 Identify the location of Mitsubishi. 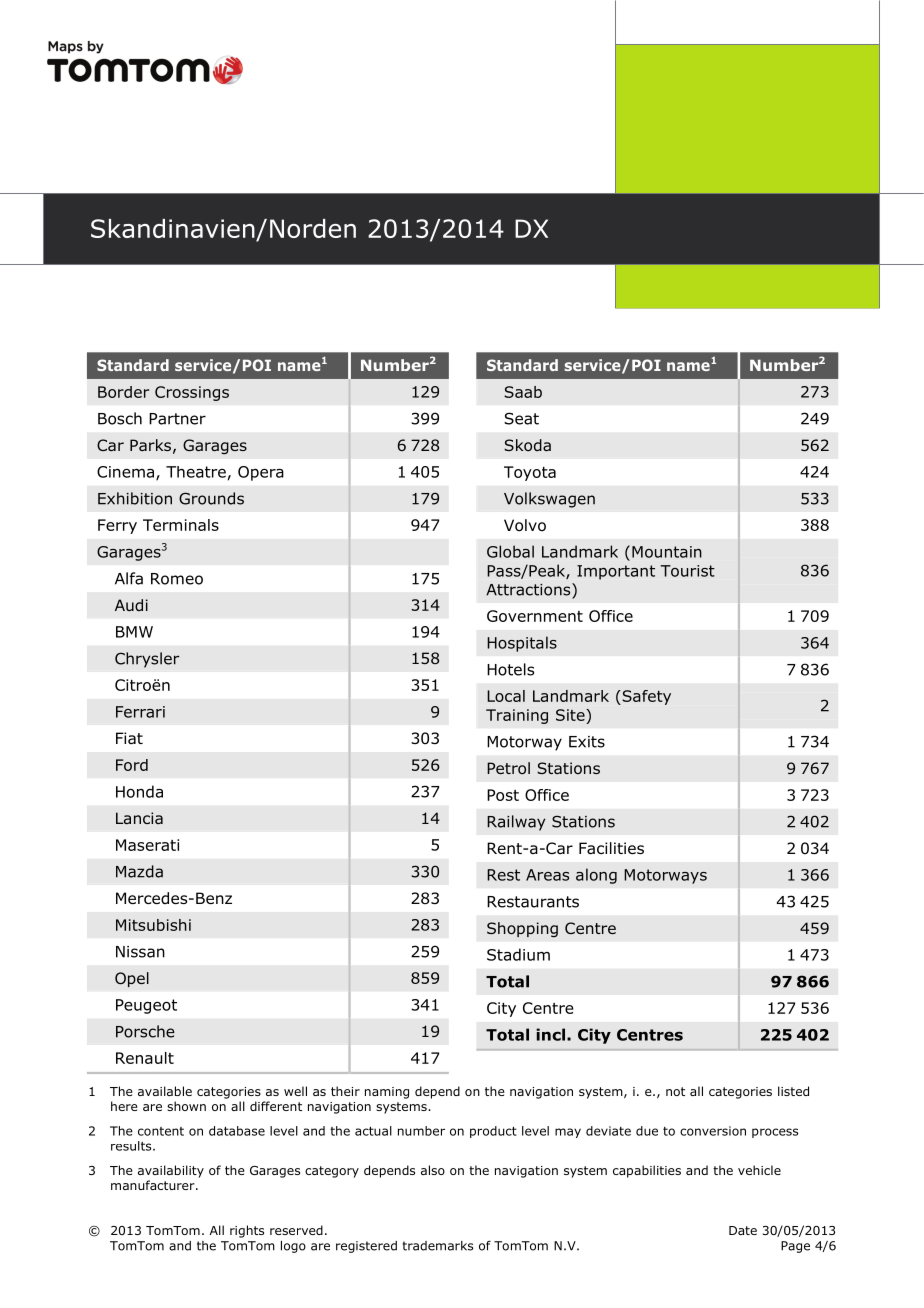
(153, 925).
